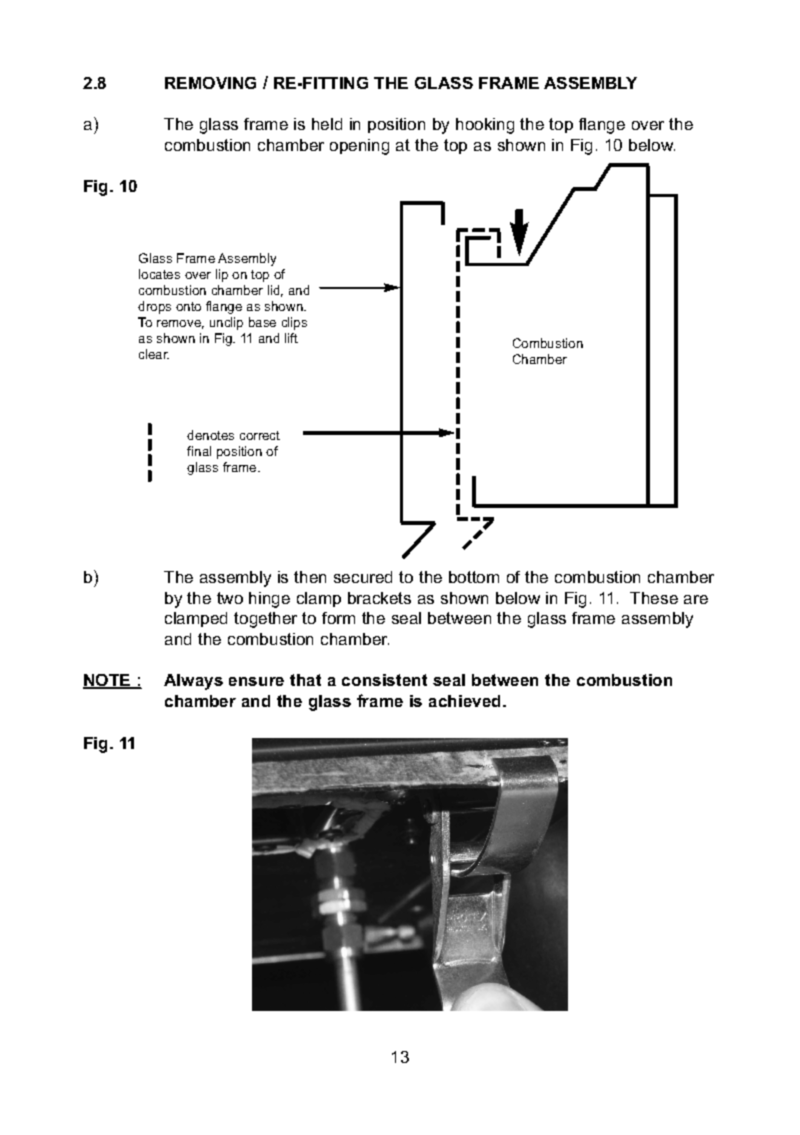  I want to click on lift, so click(291, 338).
